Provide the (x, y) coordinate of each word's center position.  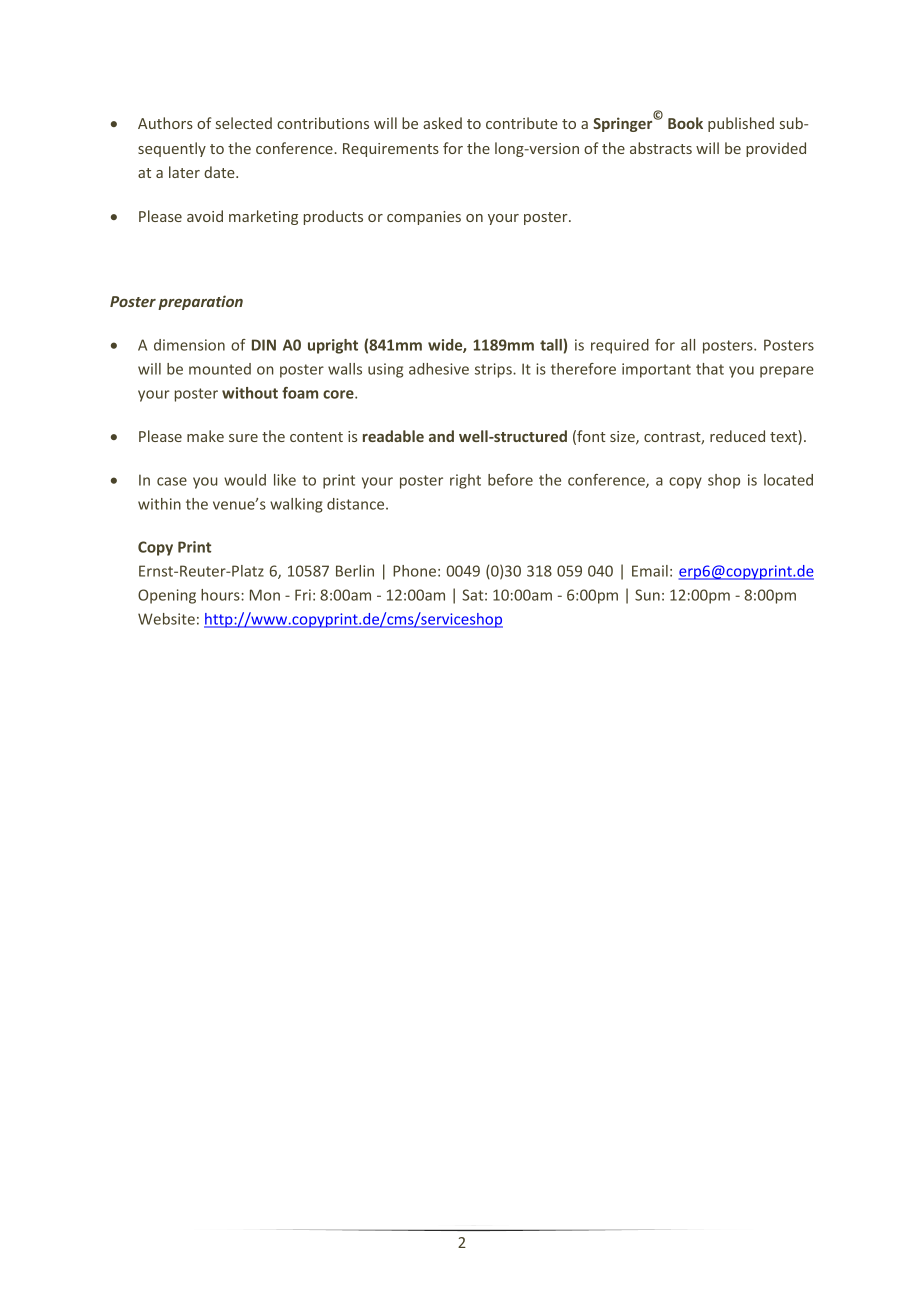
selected (244, 123)
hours (221, 595)
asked (442, 123)
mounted (220, 369)
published (741, 124)
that (710, 369)
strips (494, 370)
